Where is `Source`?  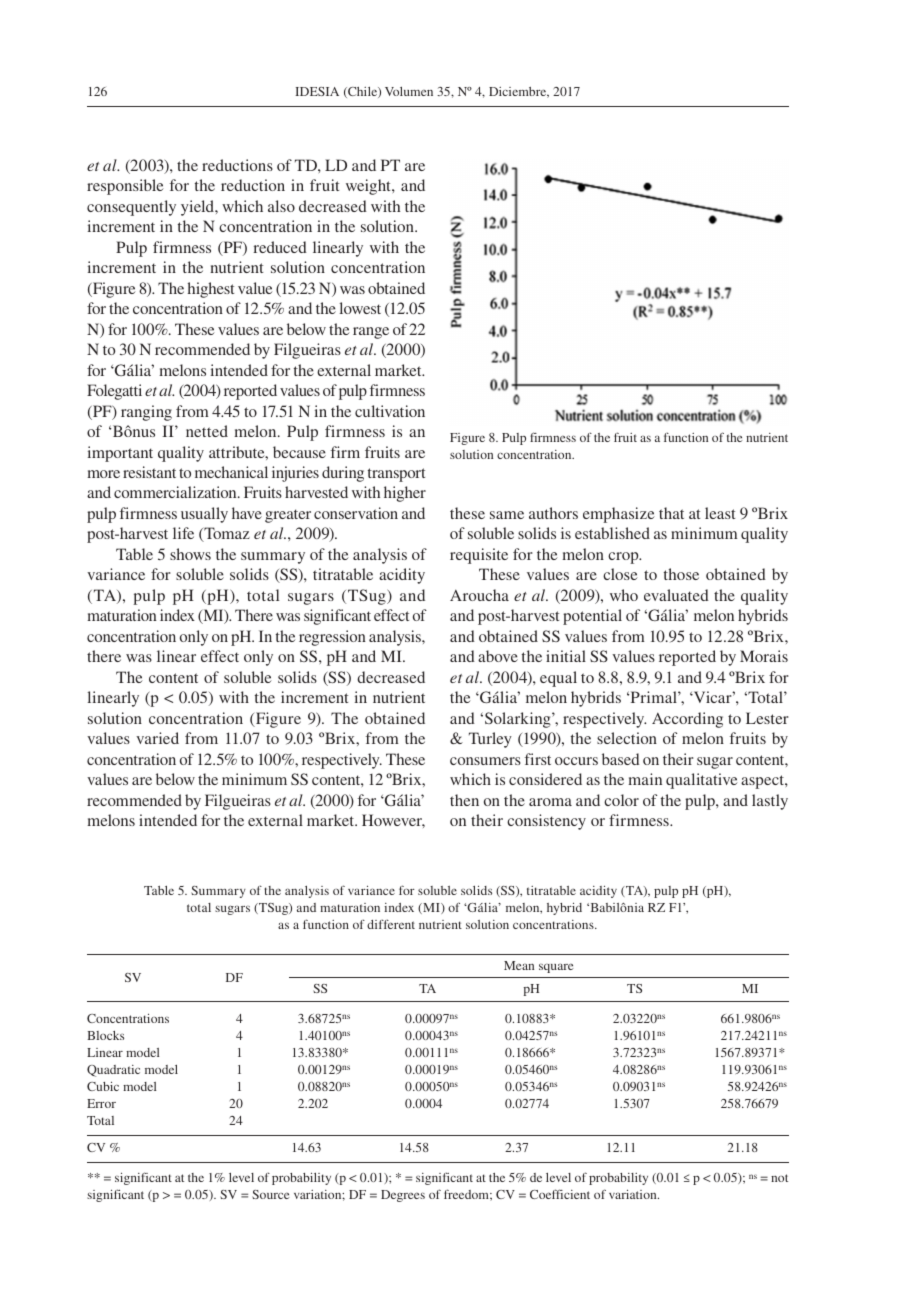
Source is located at coordinates (270, 1194).
